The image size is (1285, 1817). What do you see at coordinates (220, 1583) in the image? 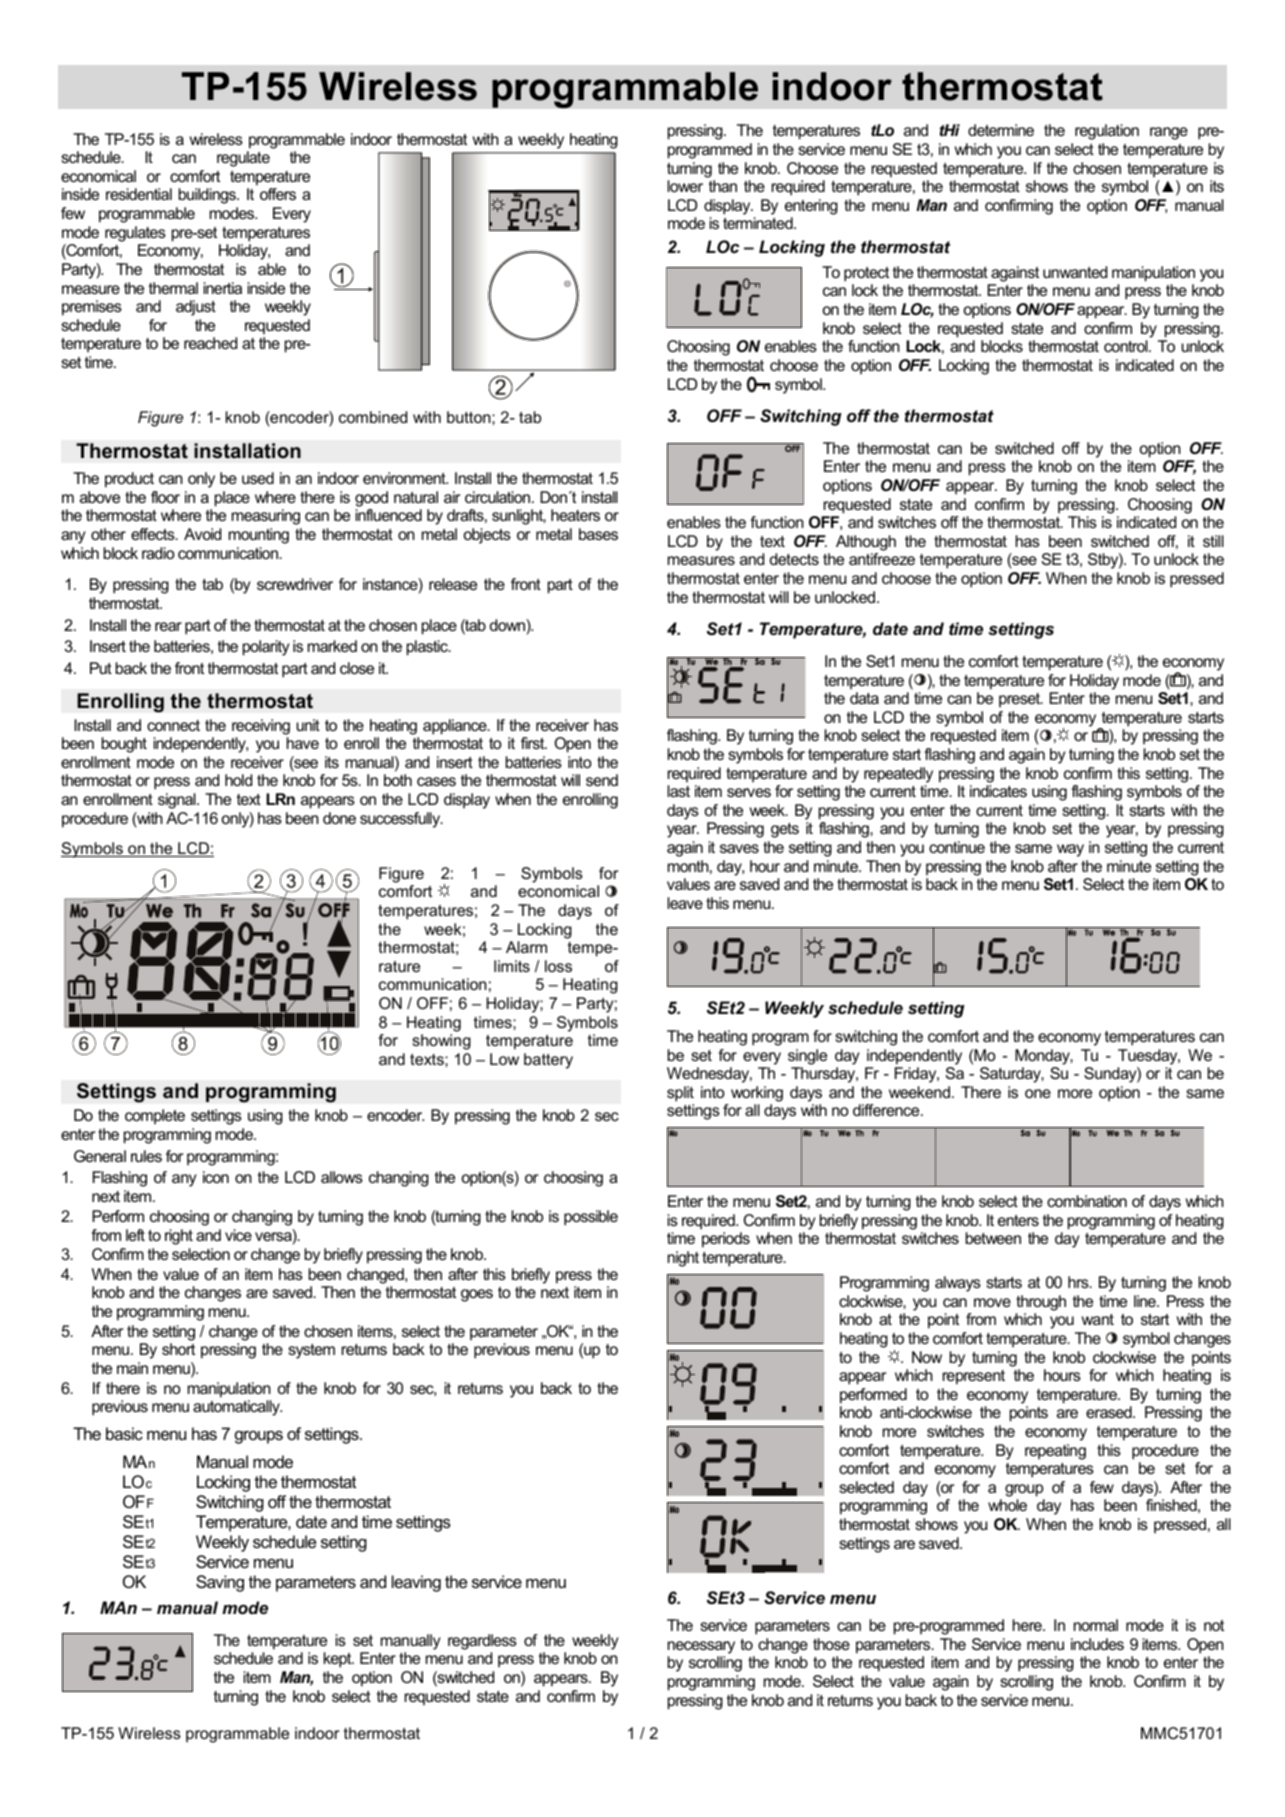
I see `Saving` at bounding box center [220, 1583].
